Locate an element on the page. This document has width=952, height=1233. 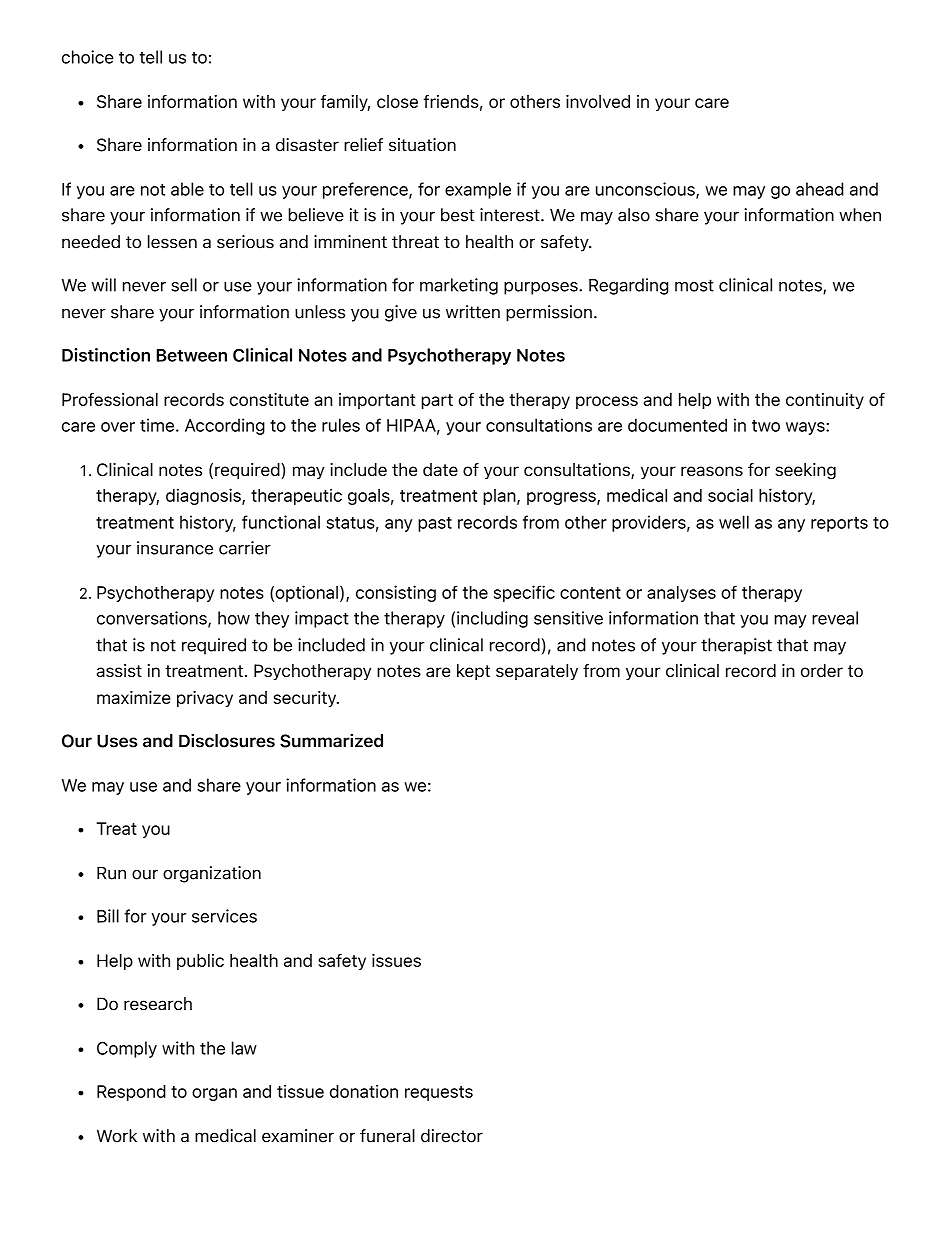
part is located at coordinates (437, 401).
